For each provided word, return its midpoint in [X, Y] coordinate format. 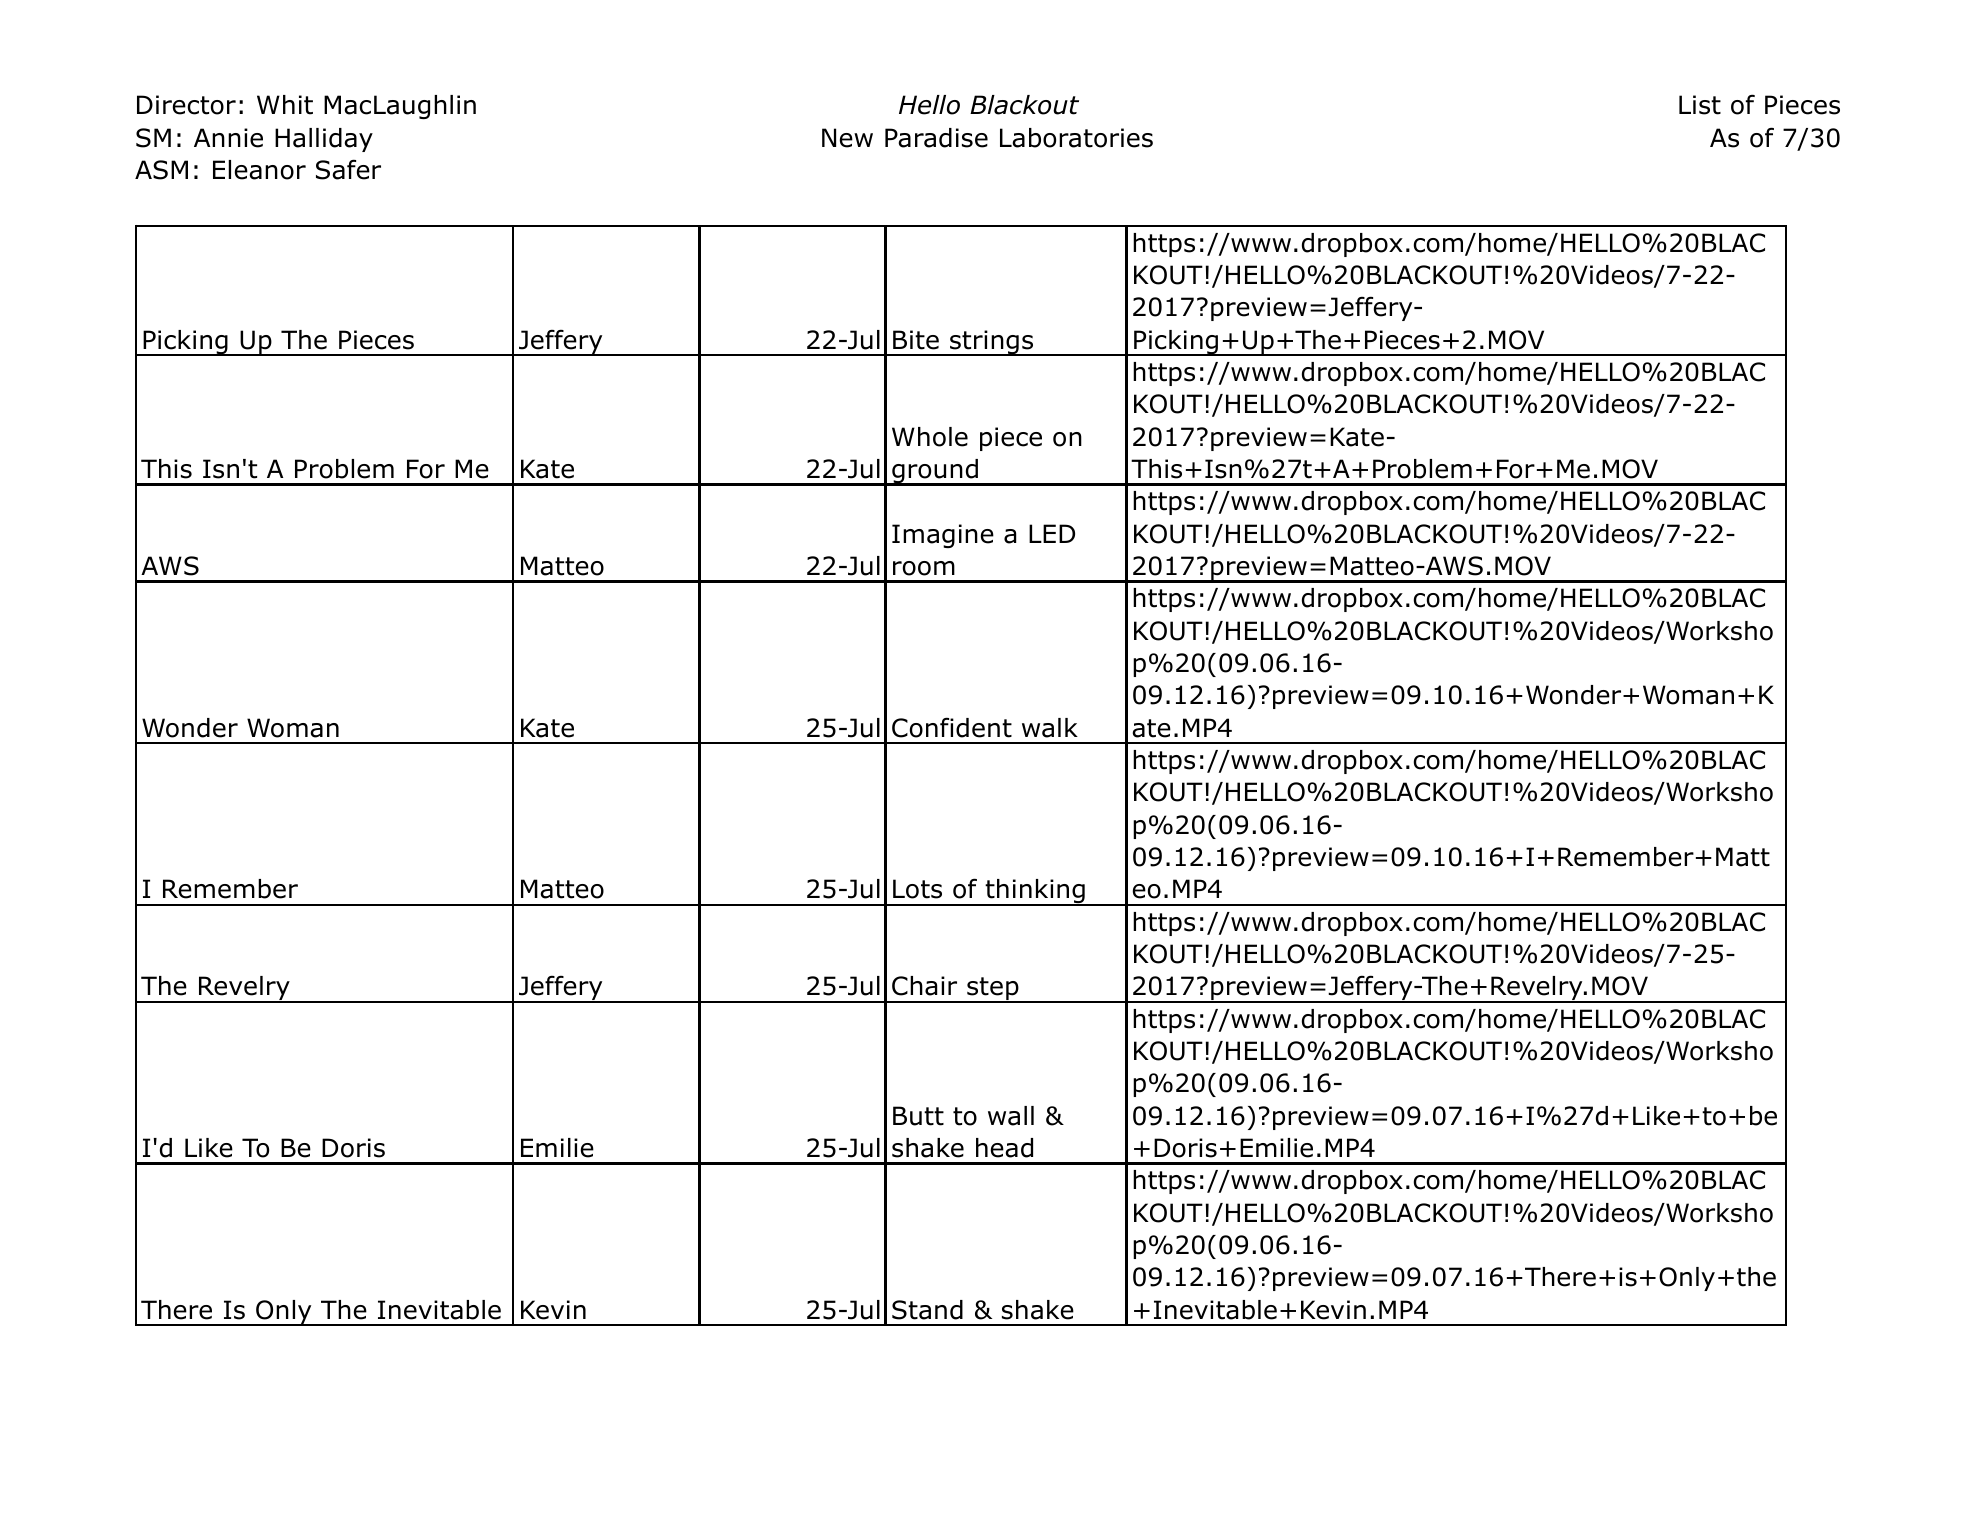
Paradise [936, 138]
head [1004, 1148]
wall [1011, 1116]
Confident [952, 727]
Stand [927, 1310]
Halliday [324, 140]
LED [1052, 533]
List [1700, 105]
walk [1050, 728]
